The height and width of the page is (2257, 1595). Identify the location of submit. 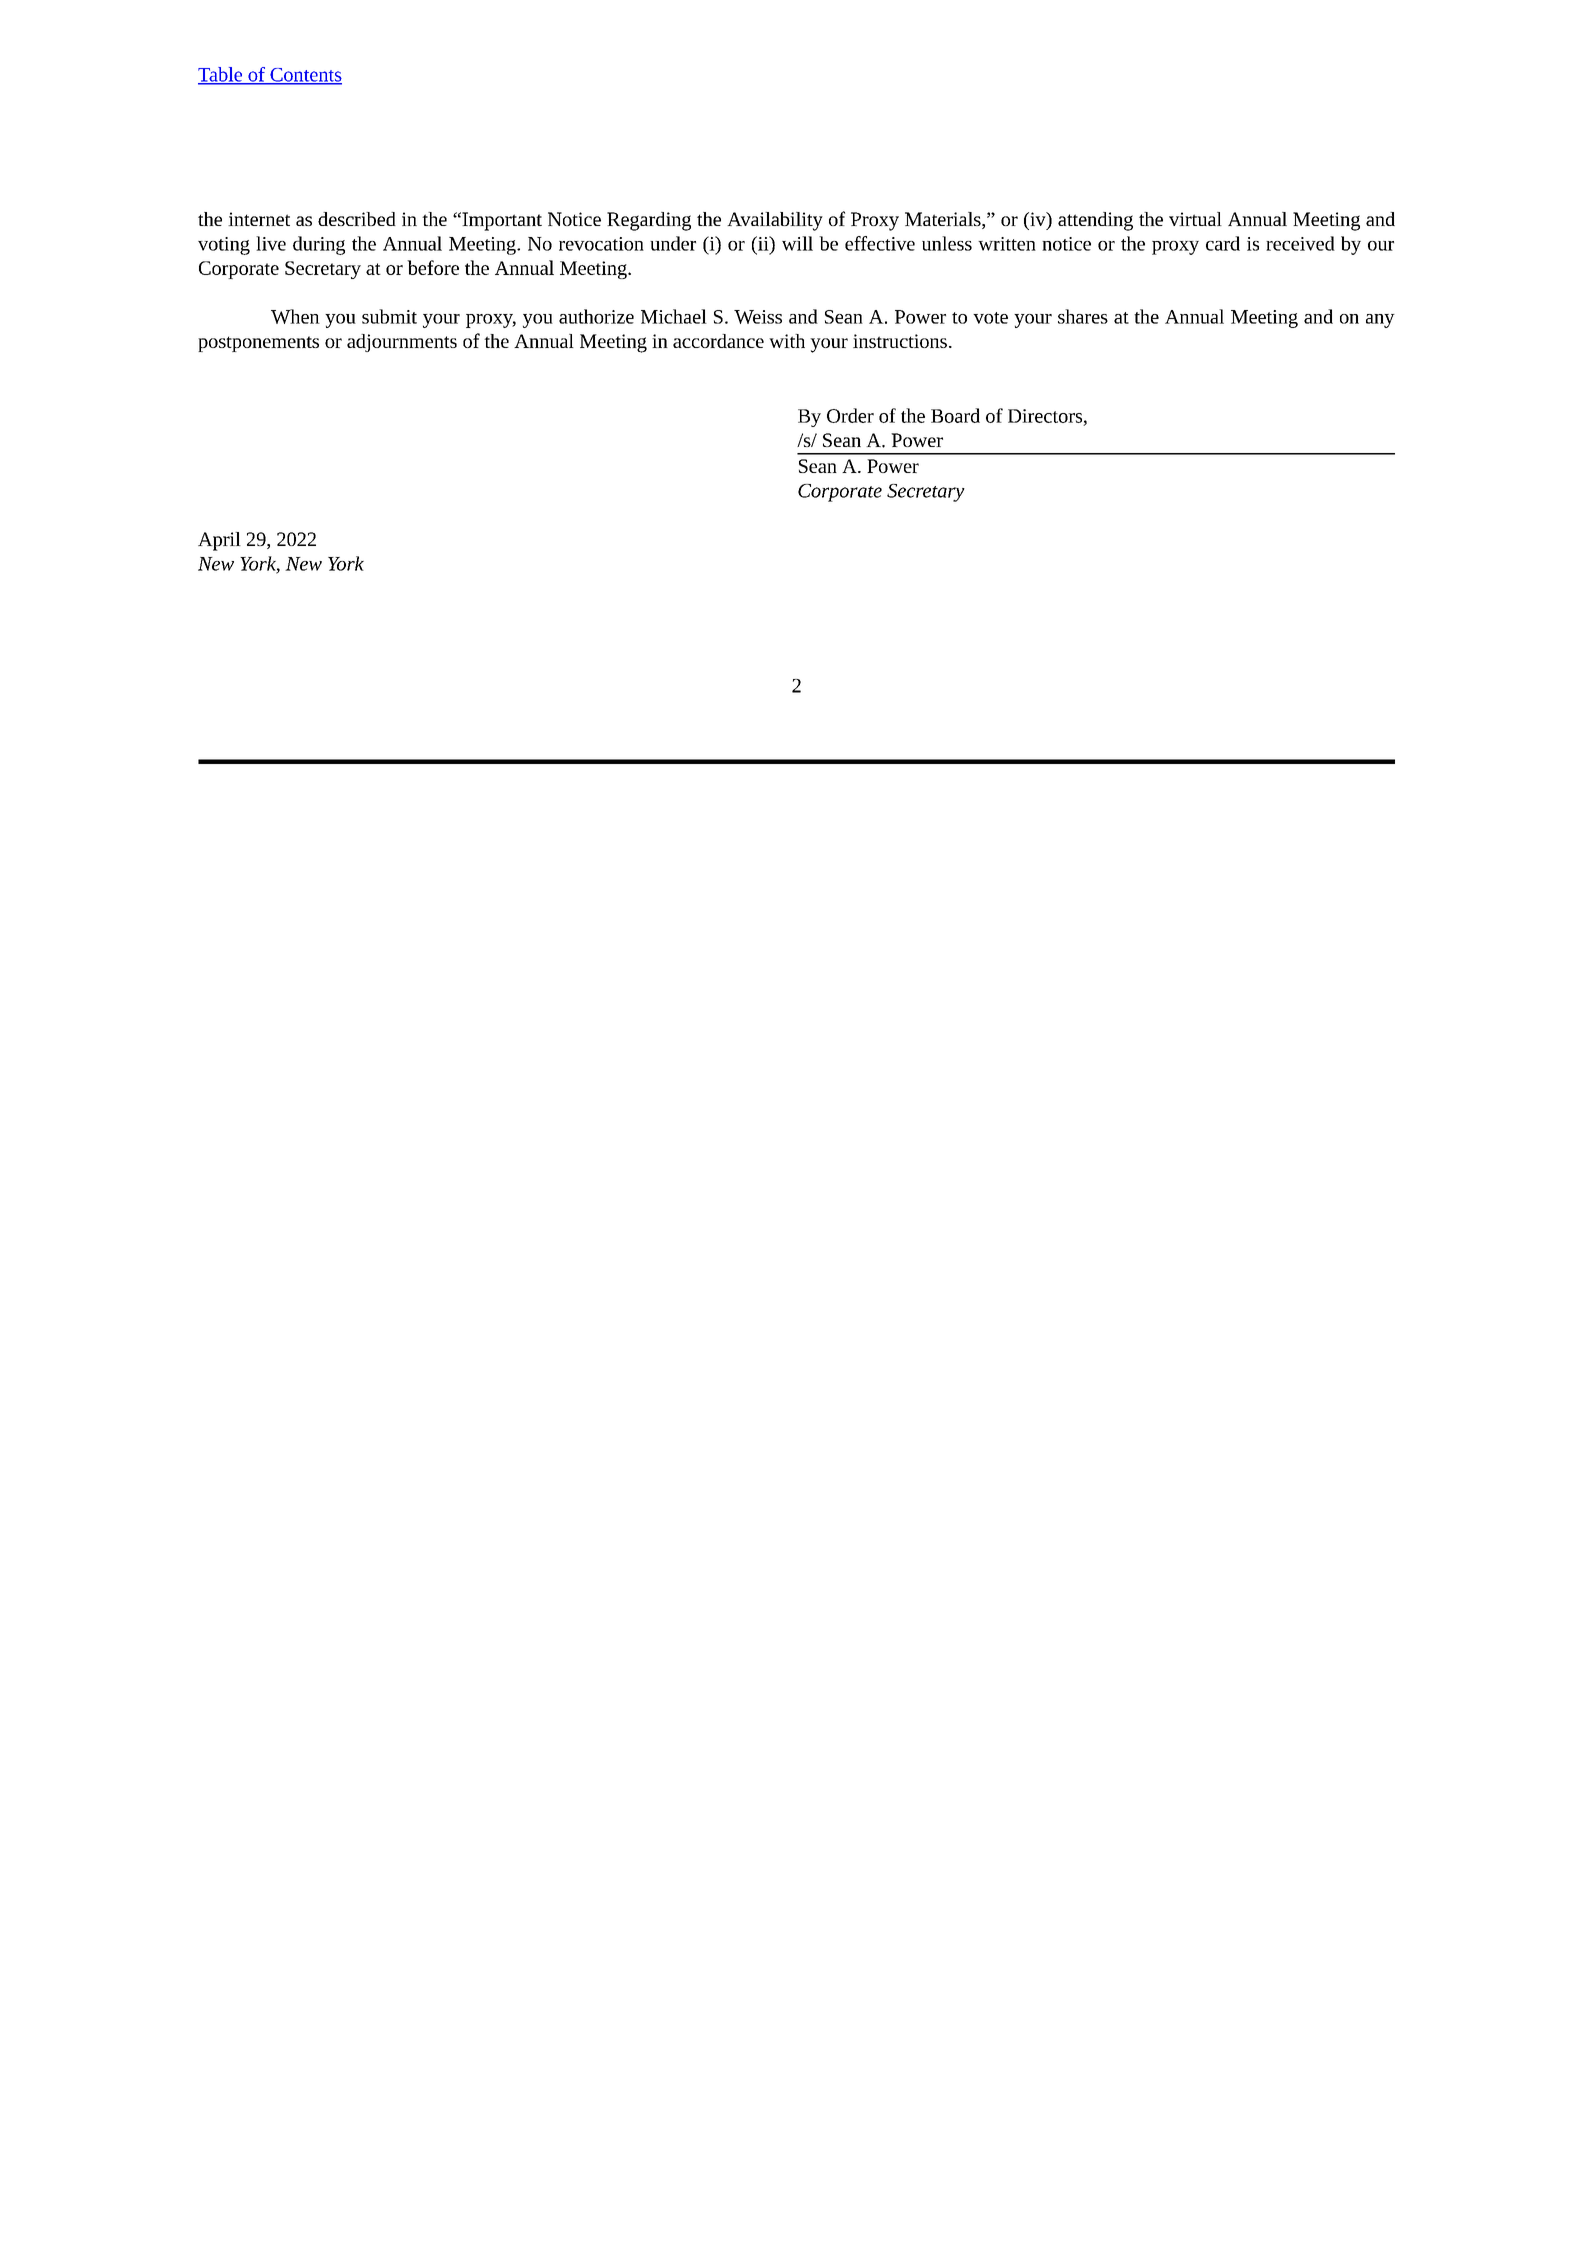
(389, 316).
